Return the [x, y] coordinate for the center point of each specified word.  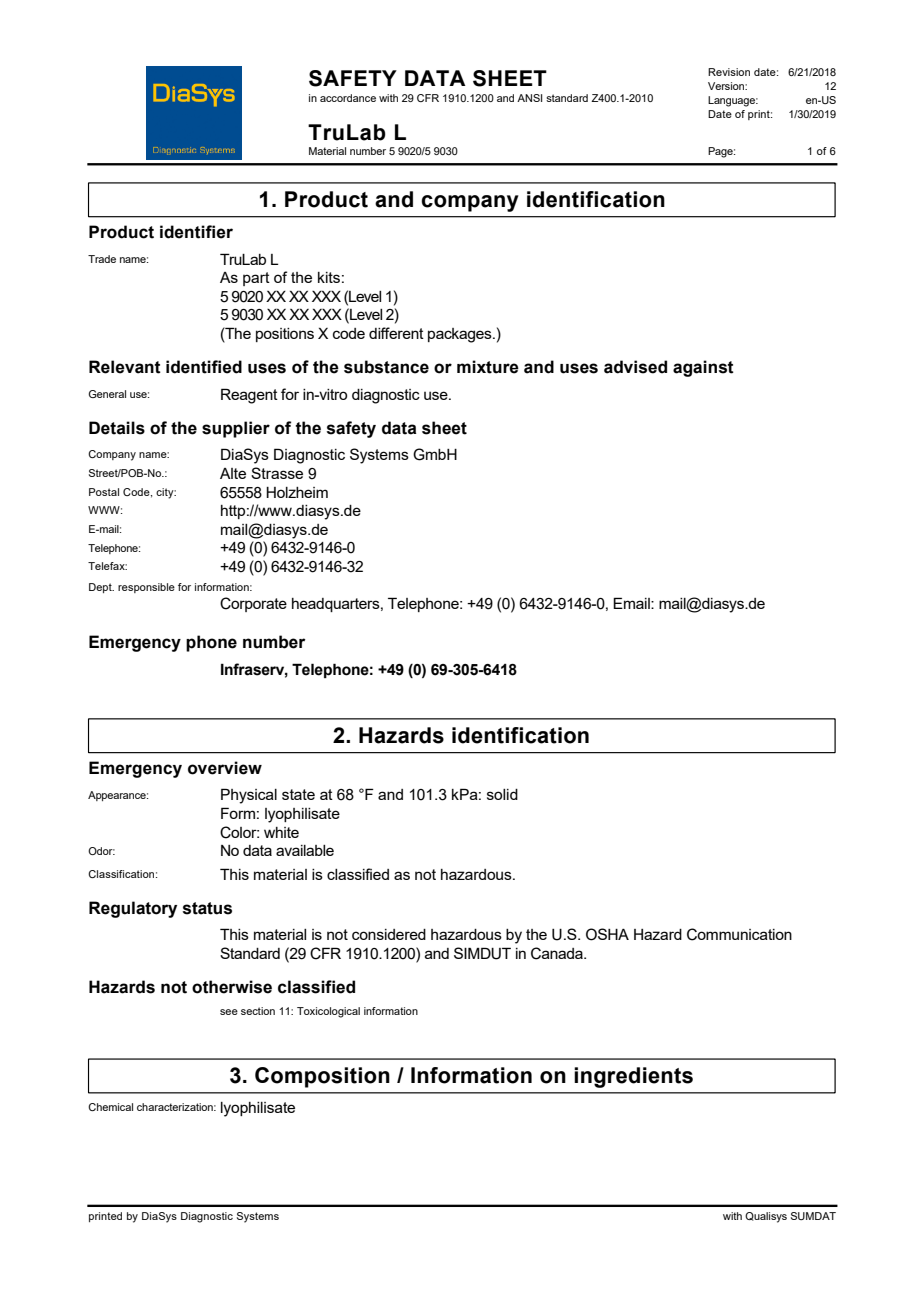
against [703, 368]
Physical [249, 796]
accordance [348, 98]
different [396, 333]
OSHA [607, 934]
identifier [196, 232]
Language [733, 101]
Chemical [110, 1107]
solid [502, 794]
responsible [146, 588]
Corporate [253, 604]
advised [635, 367]
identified [204, 367]
